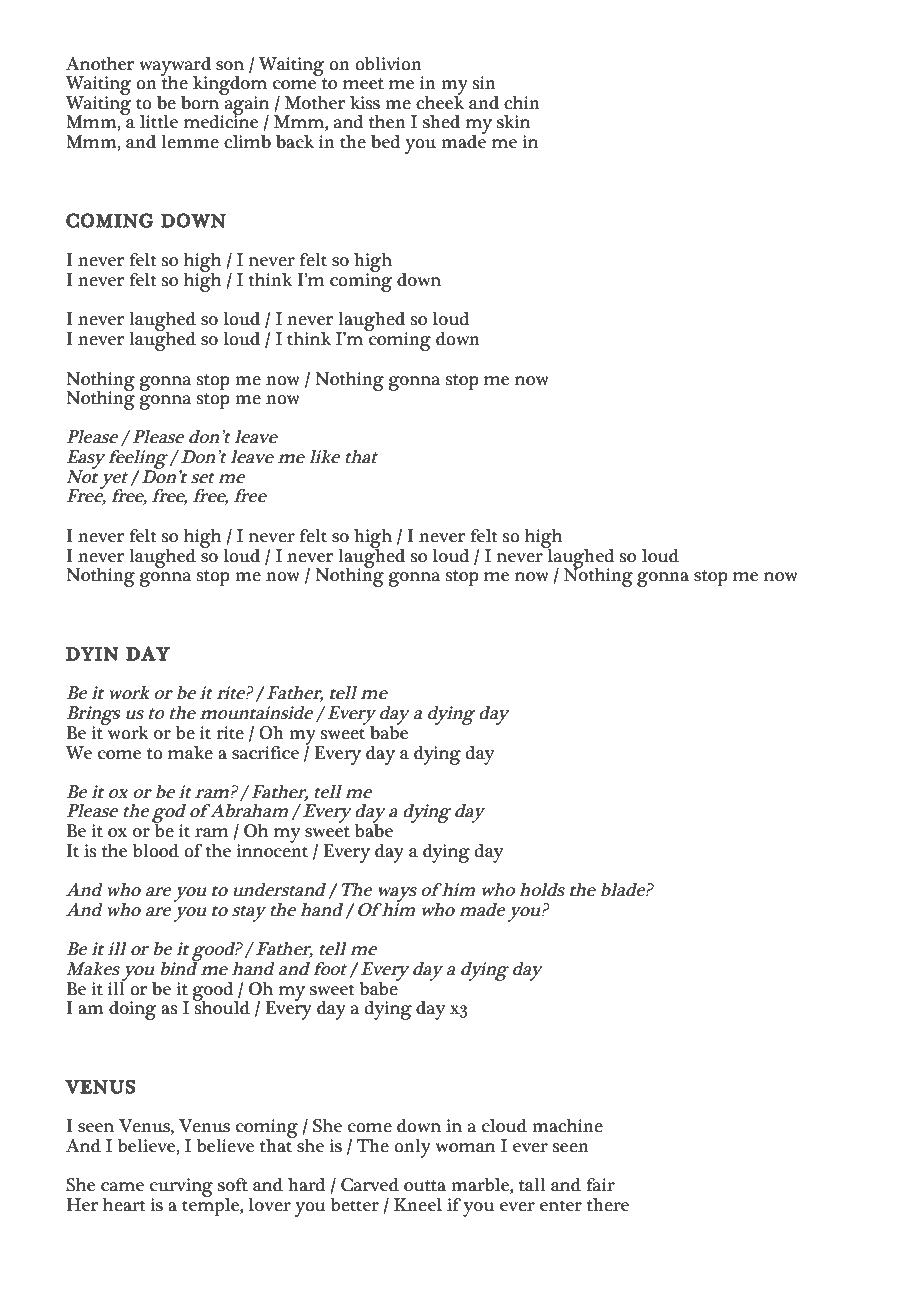  I want to click on innocent, so click(272, 849).
